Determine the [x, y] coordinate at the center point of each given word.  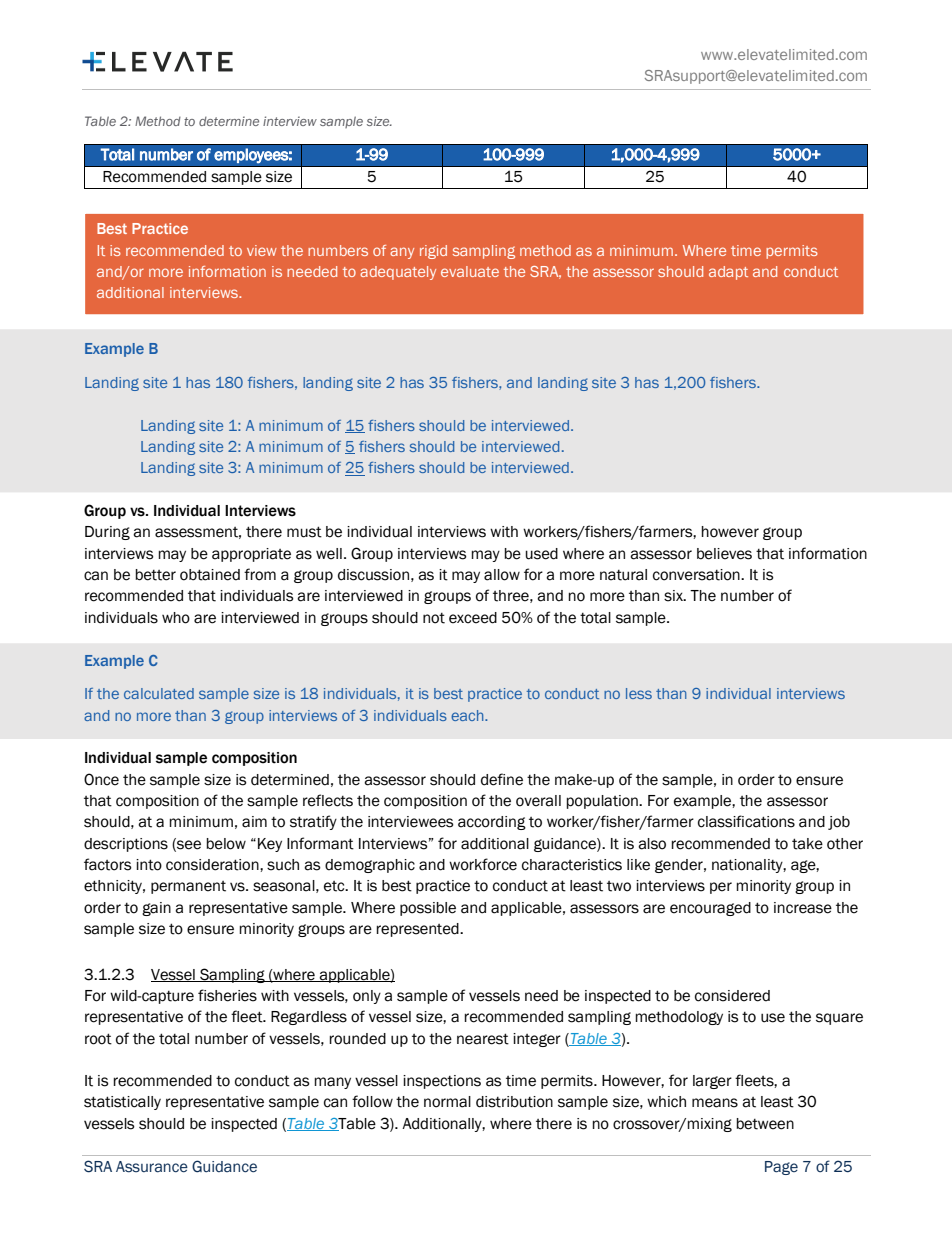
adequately [398, 273]
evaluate [470, 271]
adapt [728, 273]
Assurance [152, 1167]
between [765, 1124]
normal [447, 1102]
